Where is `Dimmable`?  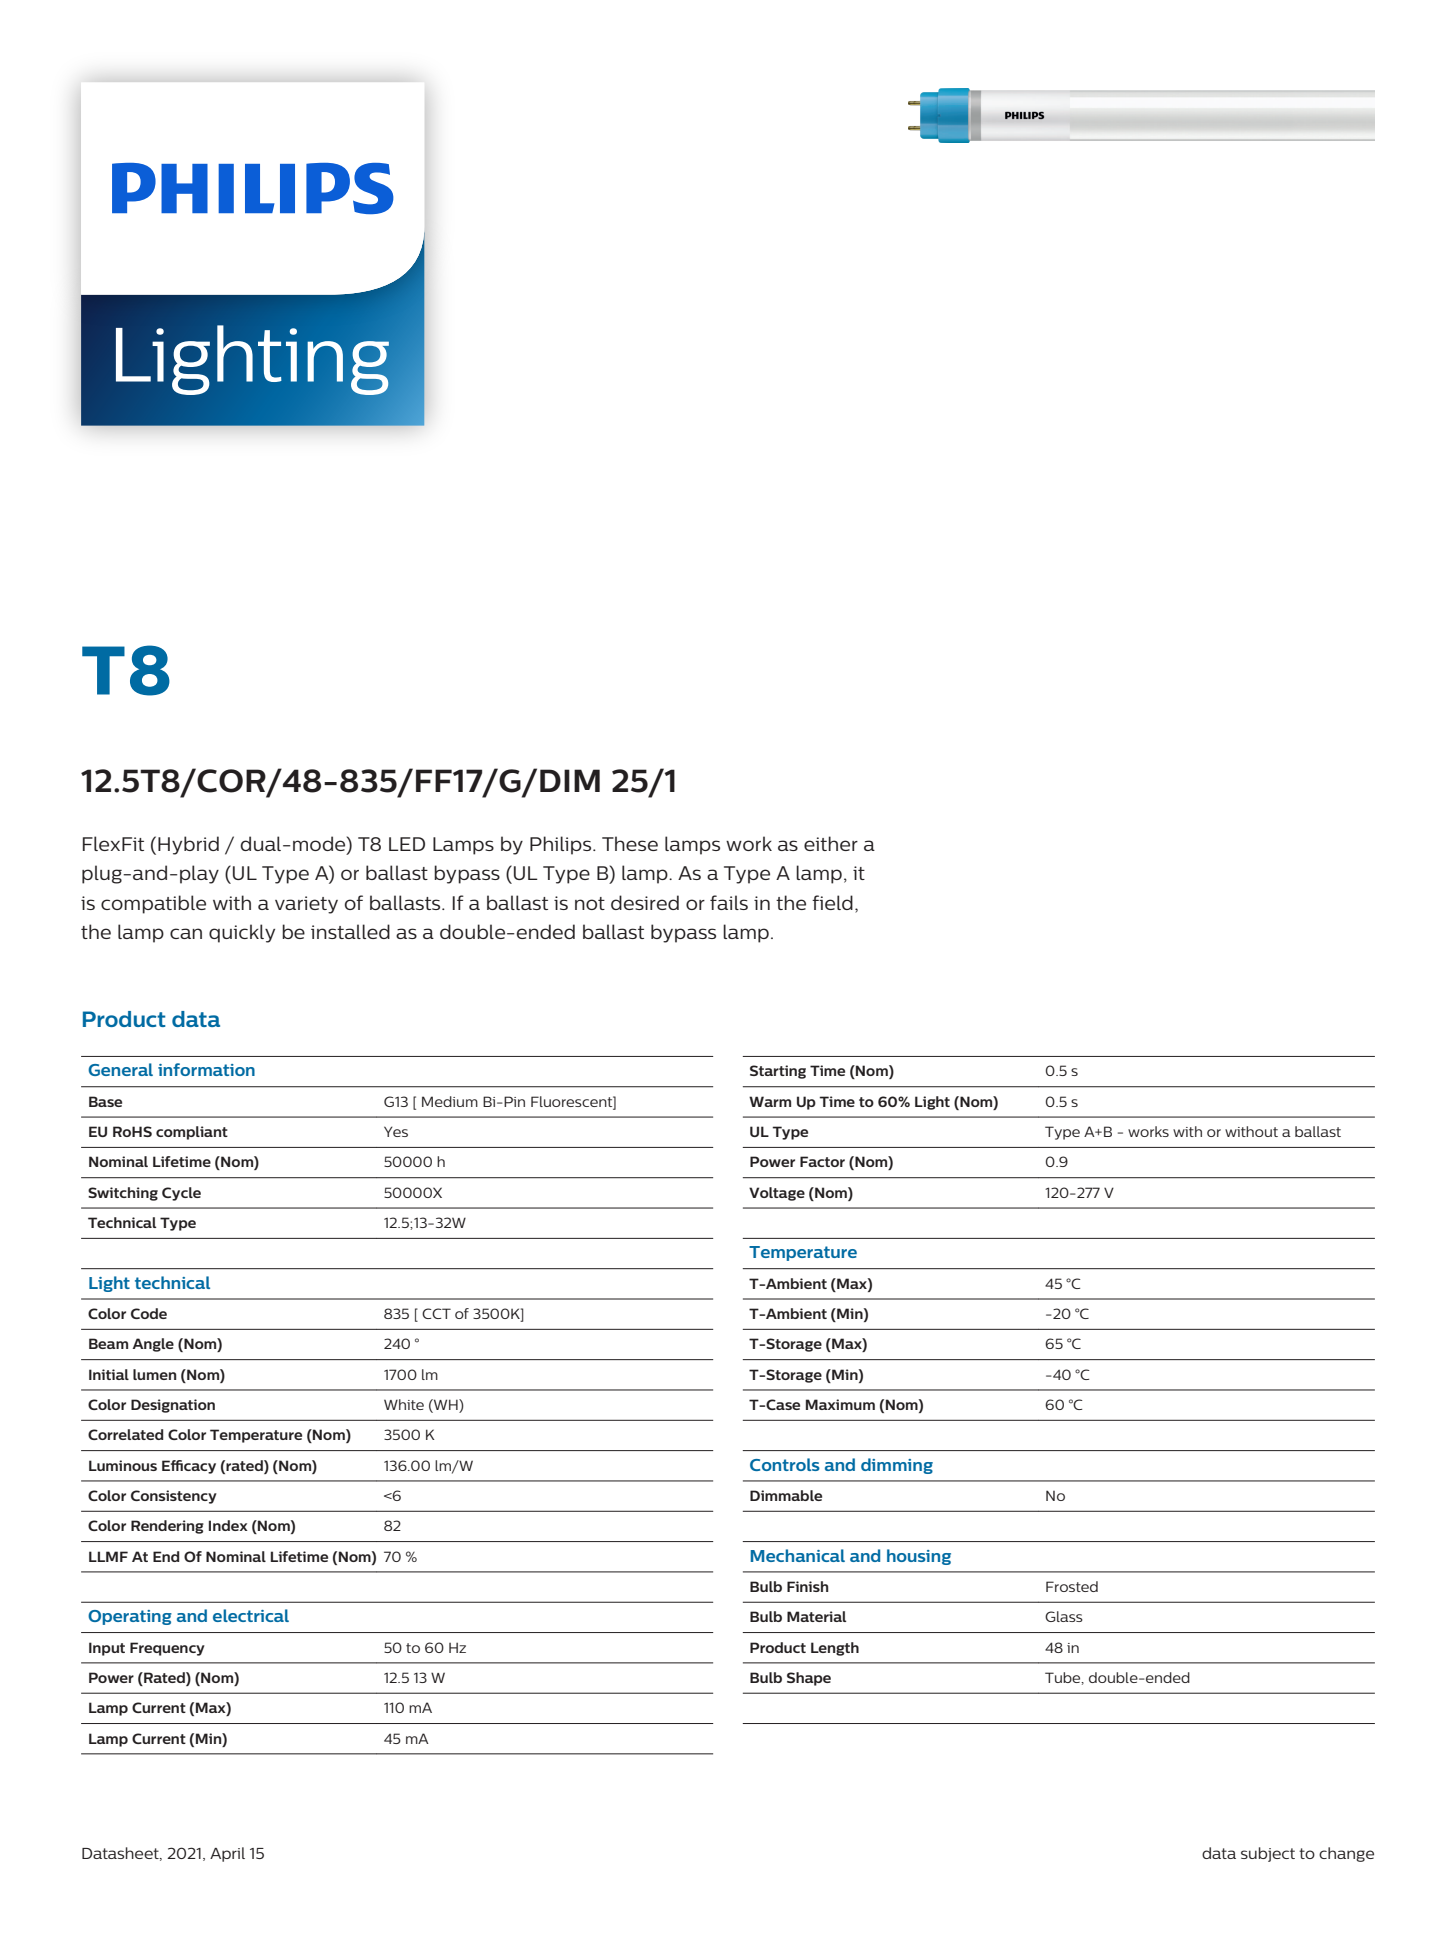
Dimmable is located at coordinates (786, 1495).
